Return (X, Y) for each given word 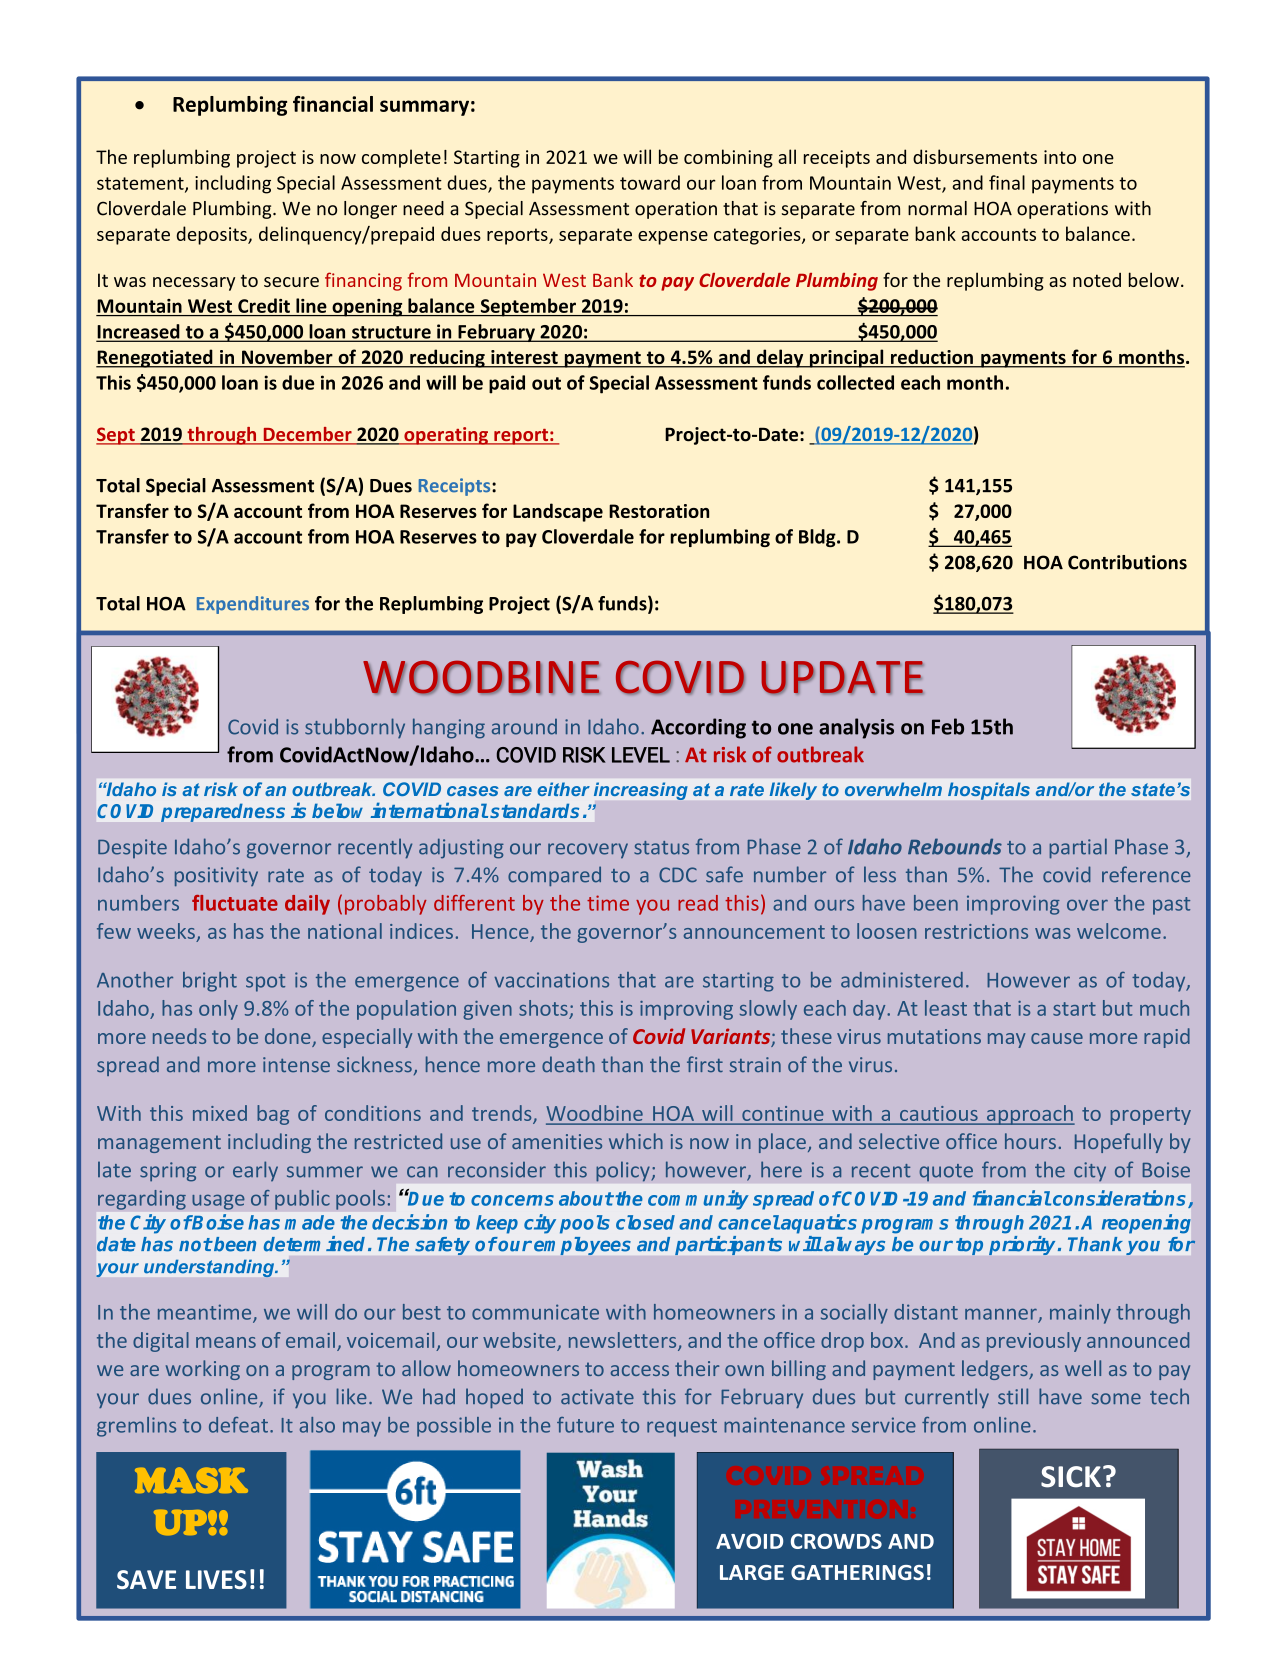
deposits (213, 235)
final (1007, 182)
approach (1029, 1115)
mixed (220, 1113)
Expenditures (253, 605)
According (698, 728)
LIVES (216, 1579)
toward (650, 182)
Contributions (1127, 562)
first (705, 1064)
